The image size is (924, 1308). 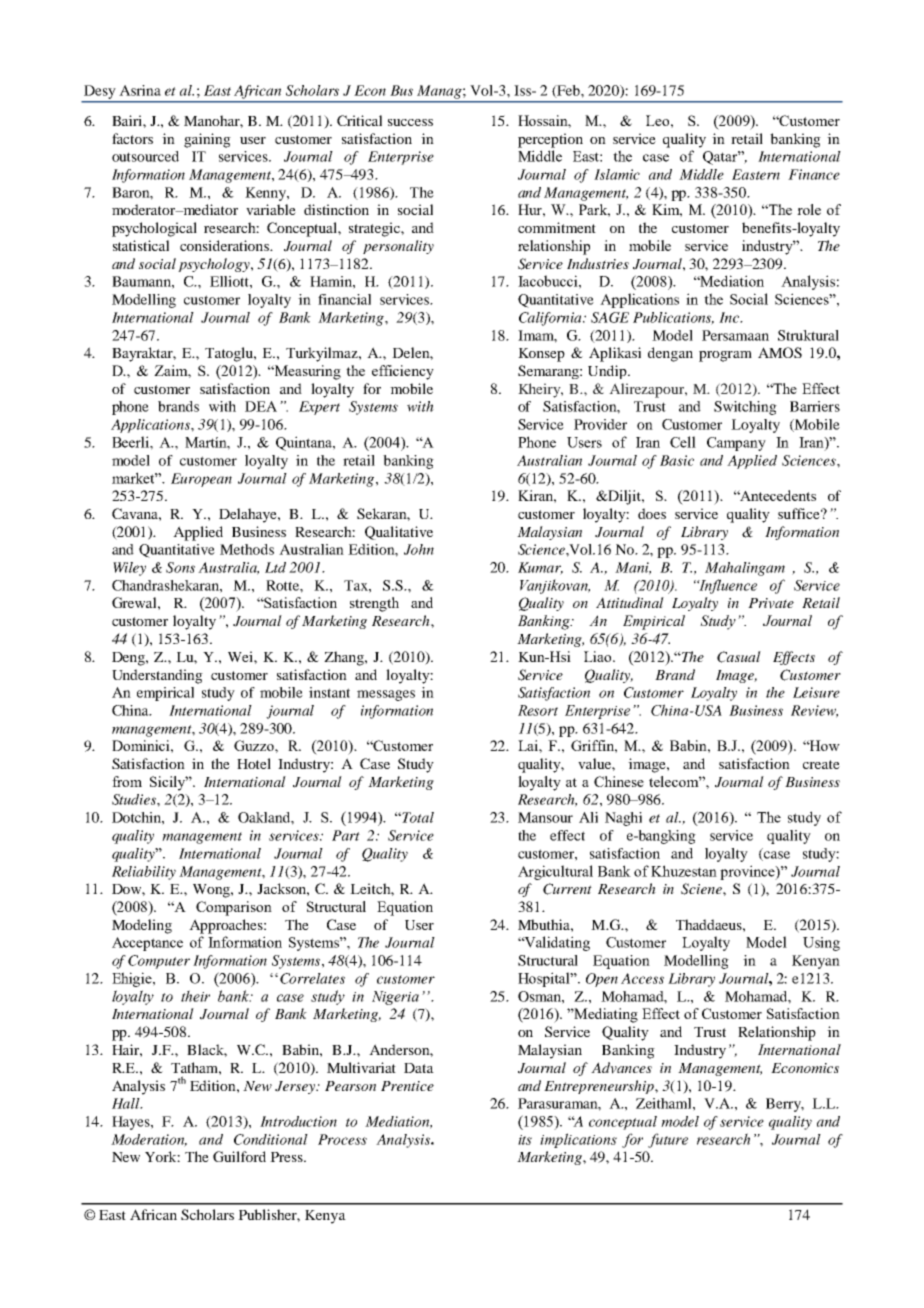 I want to click on strength, so click(x=374, y=604).
